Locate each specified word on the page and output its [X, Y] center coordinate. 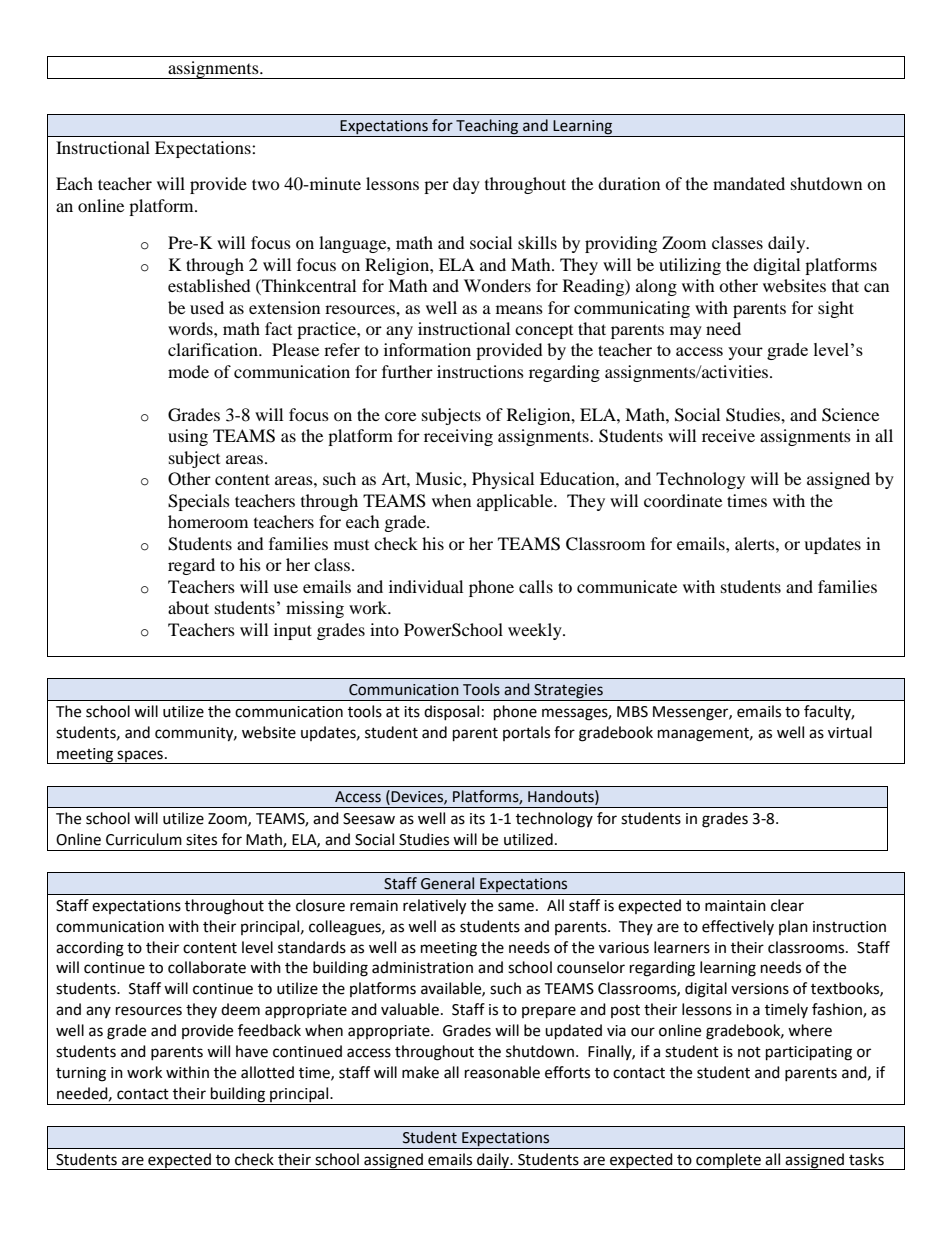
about [188, 607]
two [266, 184]
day [466, 185]
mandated [749, 183]
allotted [267, 1072]
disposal [451, 712]
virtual [850, 732]
